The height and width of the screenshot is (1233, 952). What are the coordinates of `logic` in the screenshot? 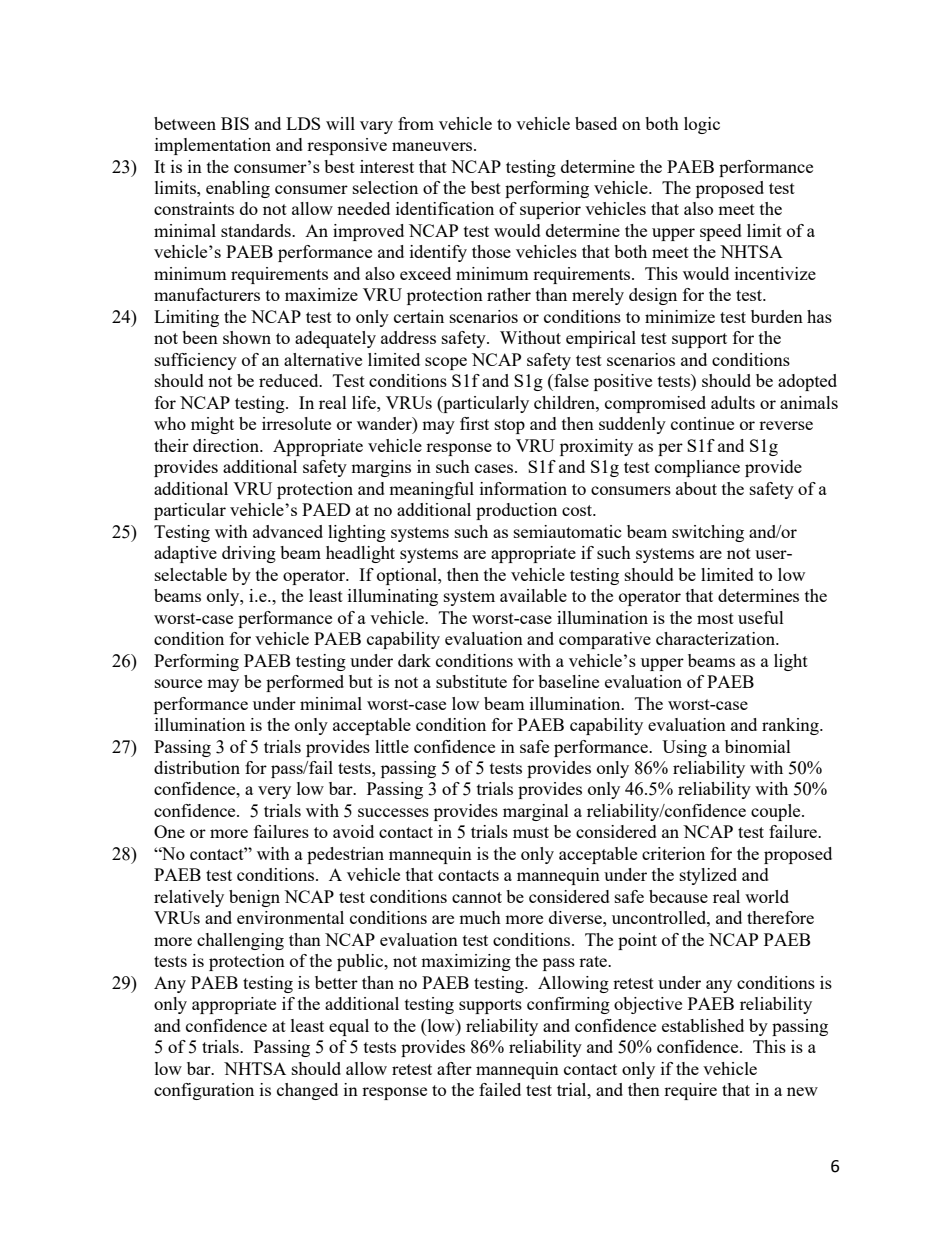 It's located at (702, 125).
